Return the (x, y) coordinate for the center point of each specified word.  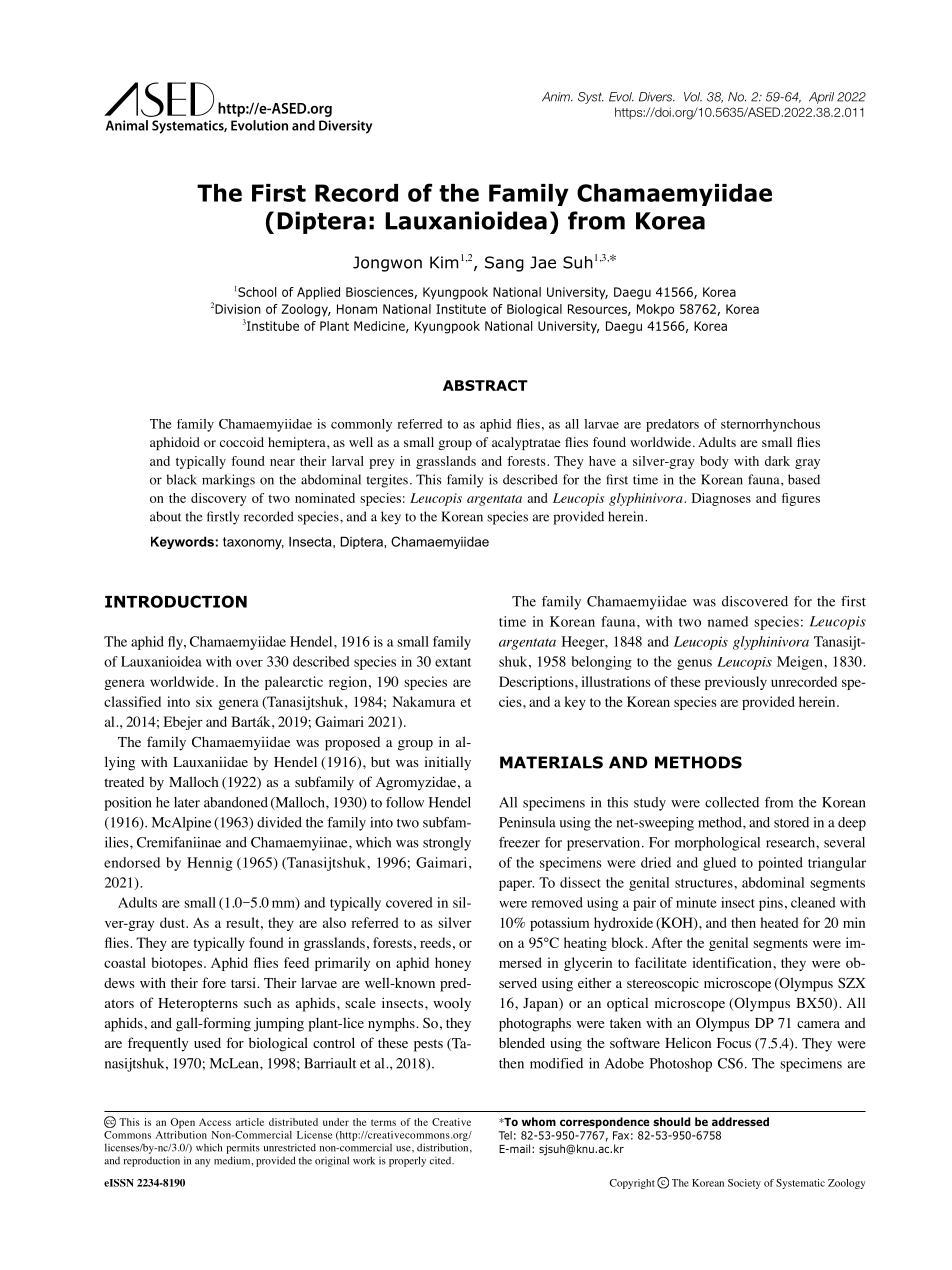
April (821, 98)
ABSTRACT (485, 385)
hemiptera (298, 443)
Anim (557, 97)
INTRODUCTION (176, 601)
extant (453, 662)
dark (777, 461)
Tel (505, 1135)
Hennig (210, 864)
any (203, 1163)
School (257, 292)
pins (771, 904)
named (728, 621)
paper (516, 885)
